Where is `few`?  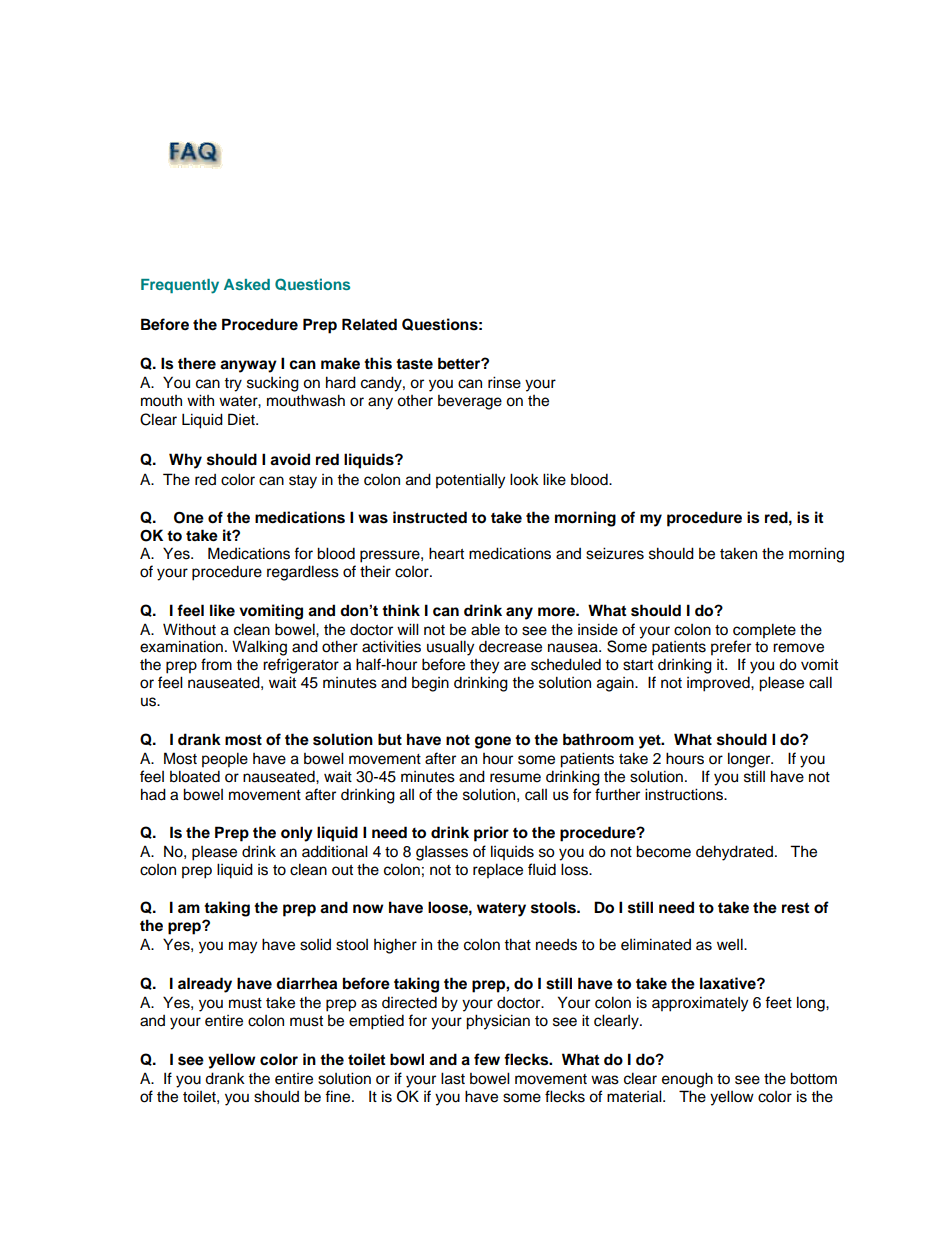 few is located at coordinates (487, 1059).
